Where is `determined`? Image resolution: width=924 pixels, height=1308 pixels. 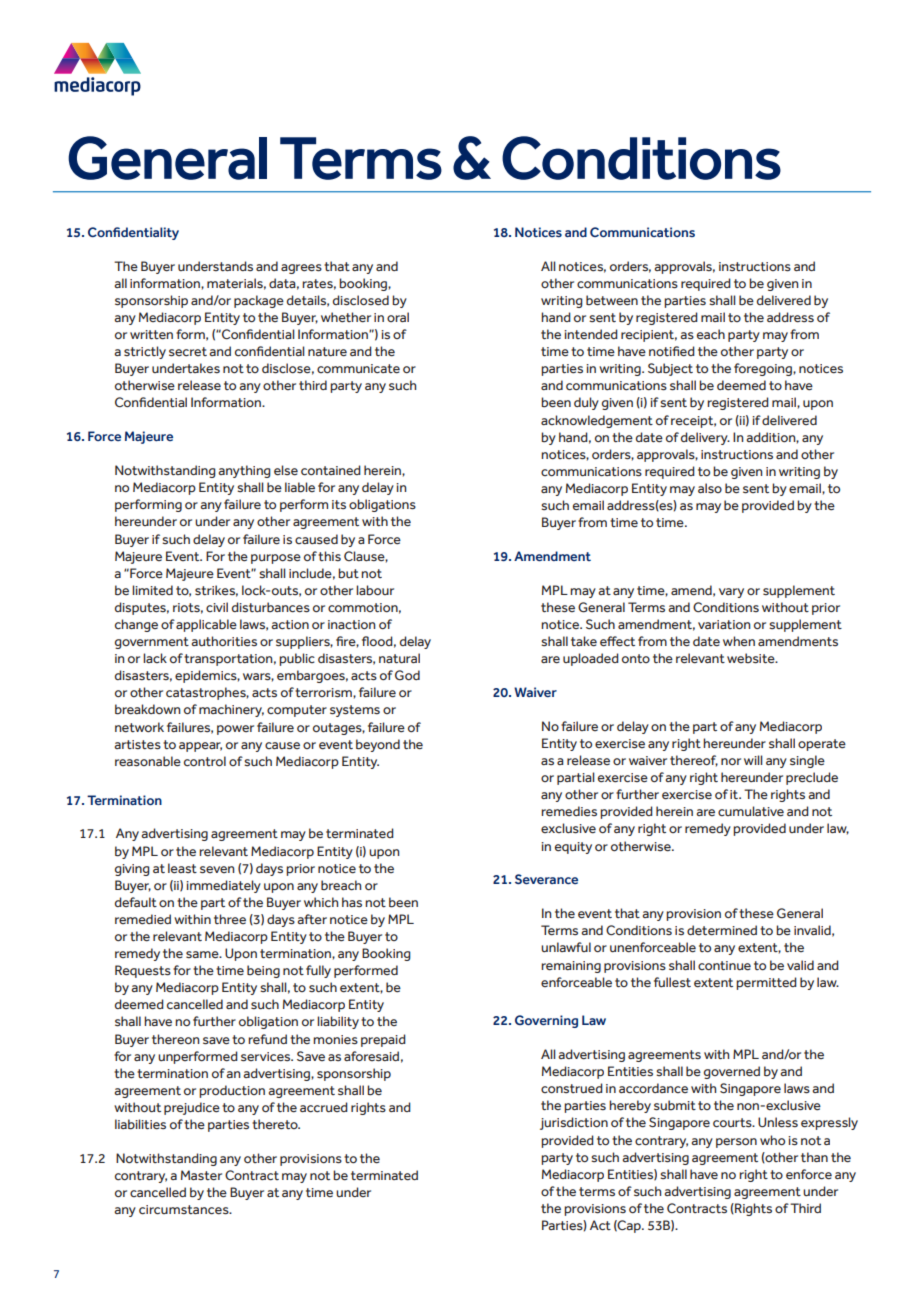
determined is located at coordinates (722, 930).
